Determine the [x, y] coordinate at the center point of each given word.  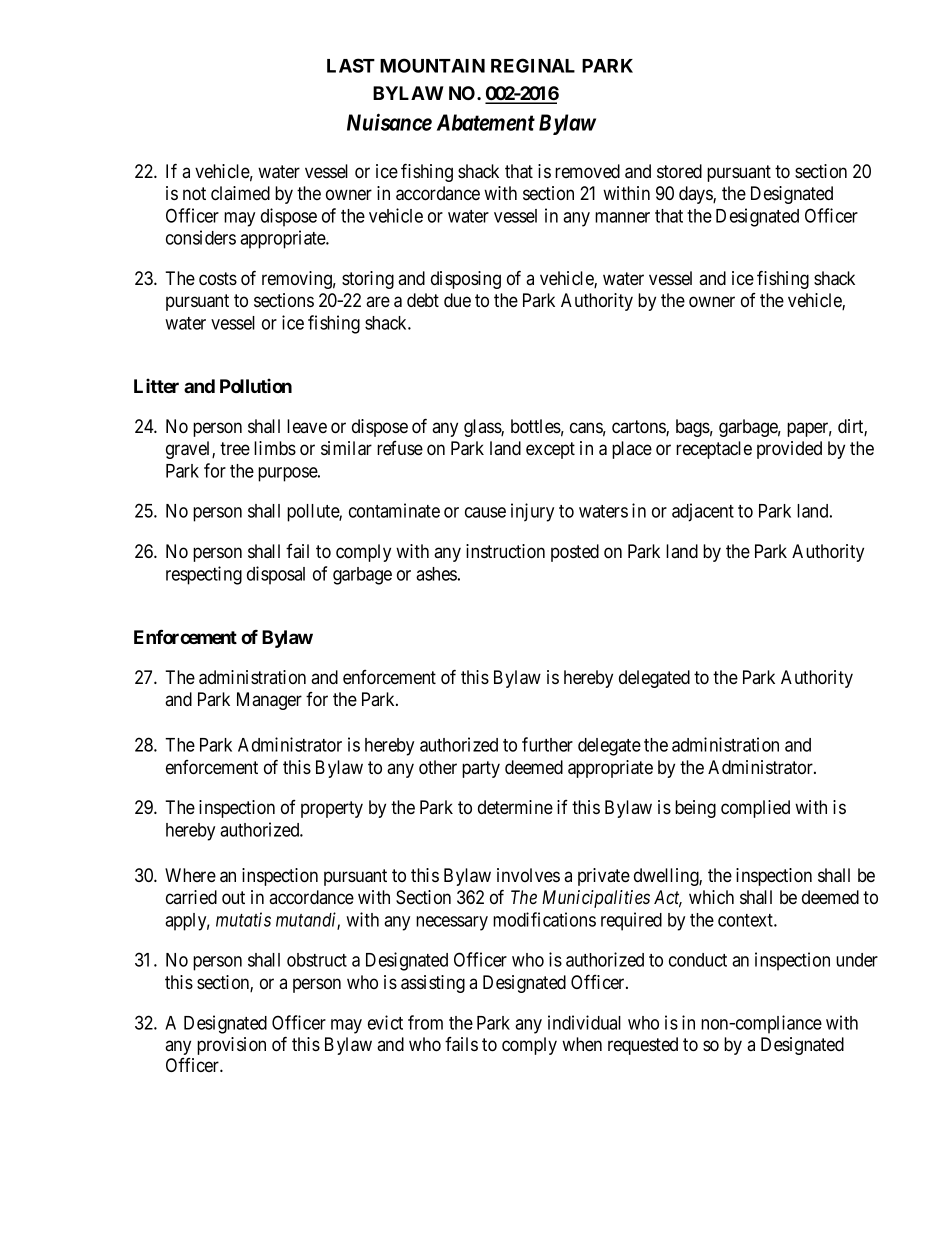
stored [679, 171]
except [550, 450]
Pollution [256, 385]
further [547, 744]
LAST [351, 65]
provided [789, 450]
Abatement [486, 122]
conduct [698, 960]
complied [755, 809]
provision [231, 1046]
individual [584, 1022]
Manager [269, 701]
